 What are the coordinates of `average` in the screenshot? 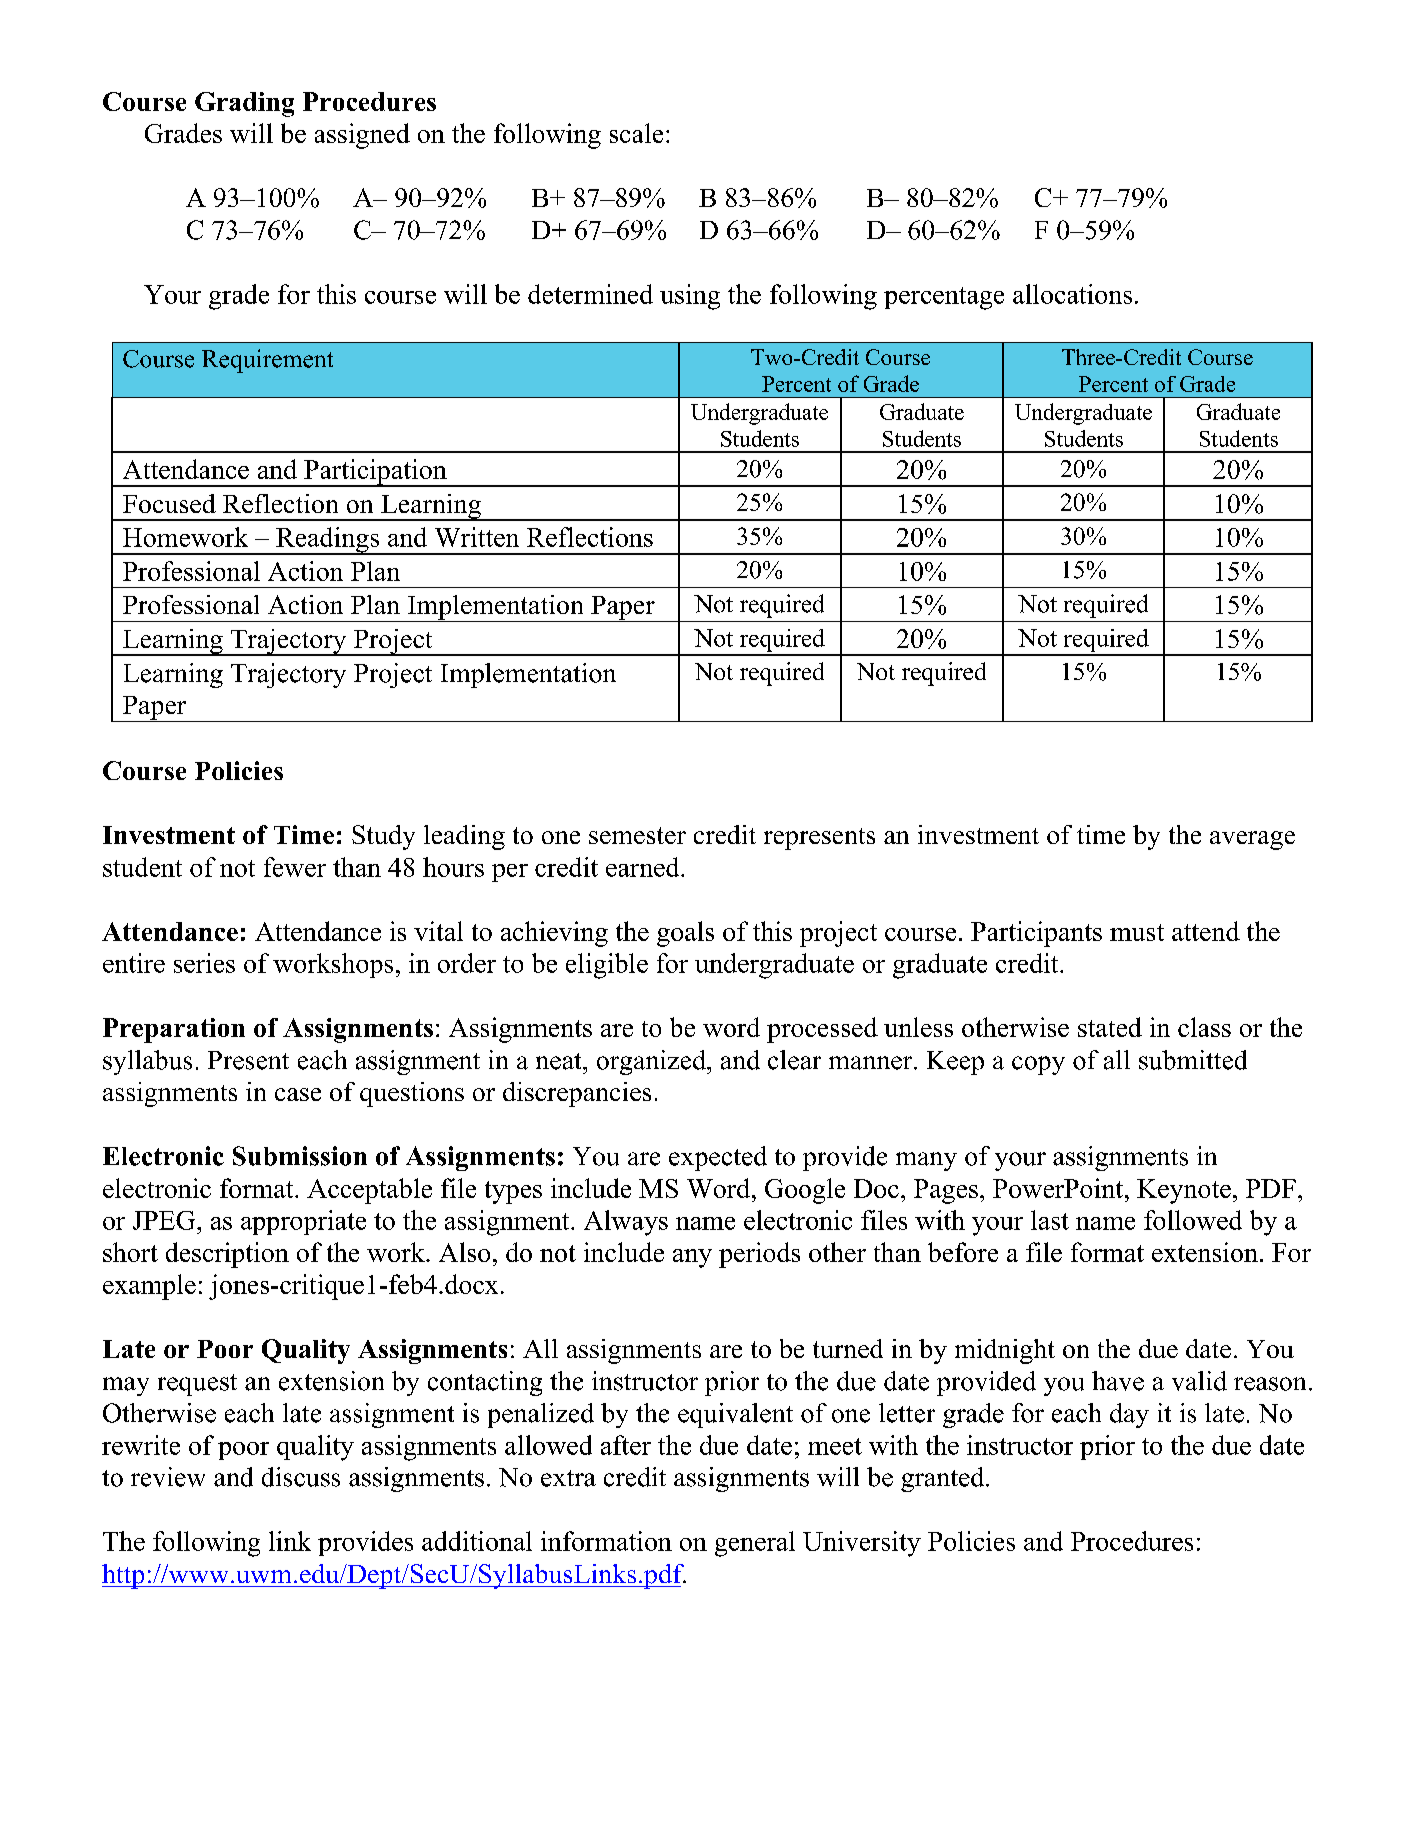 It's located at (1252, 840).
